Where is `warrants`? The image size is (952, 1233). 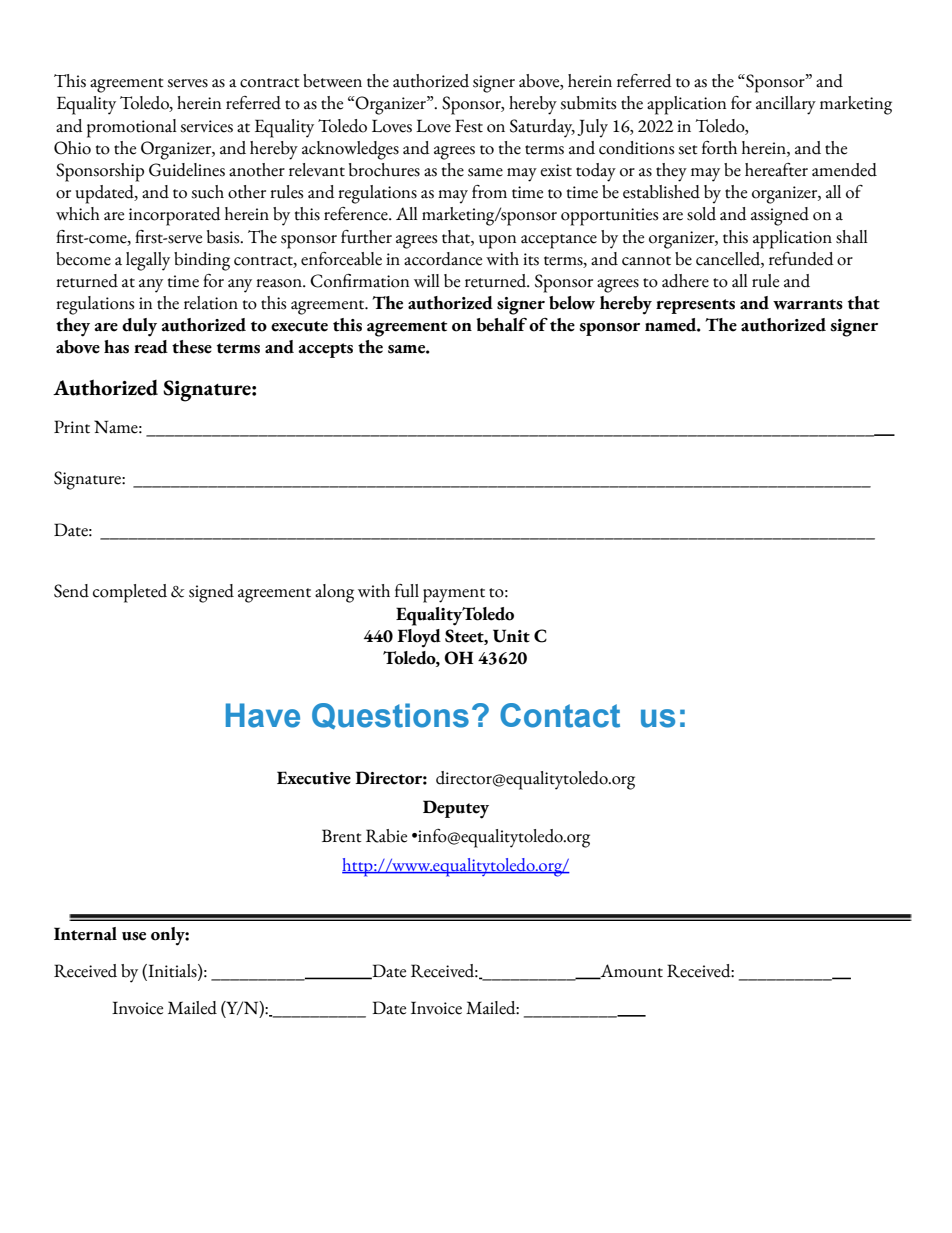
warrants is located at coordinates (808, 304).
